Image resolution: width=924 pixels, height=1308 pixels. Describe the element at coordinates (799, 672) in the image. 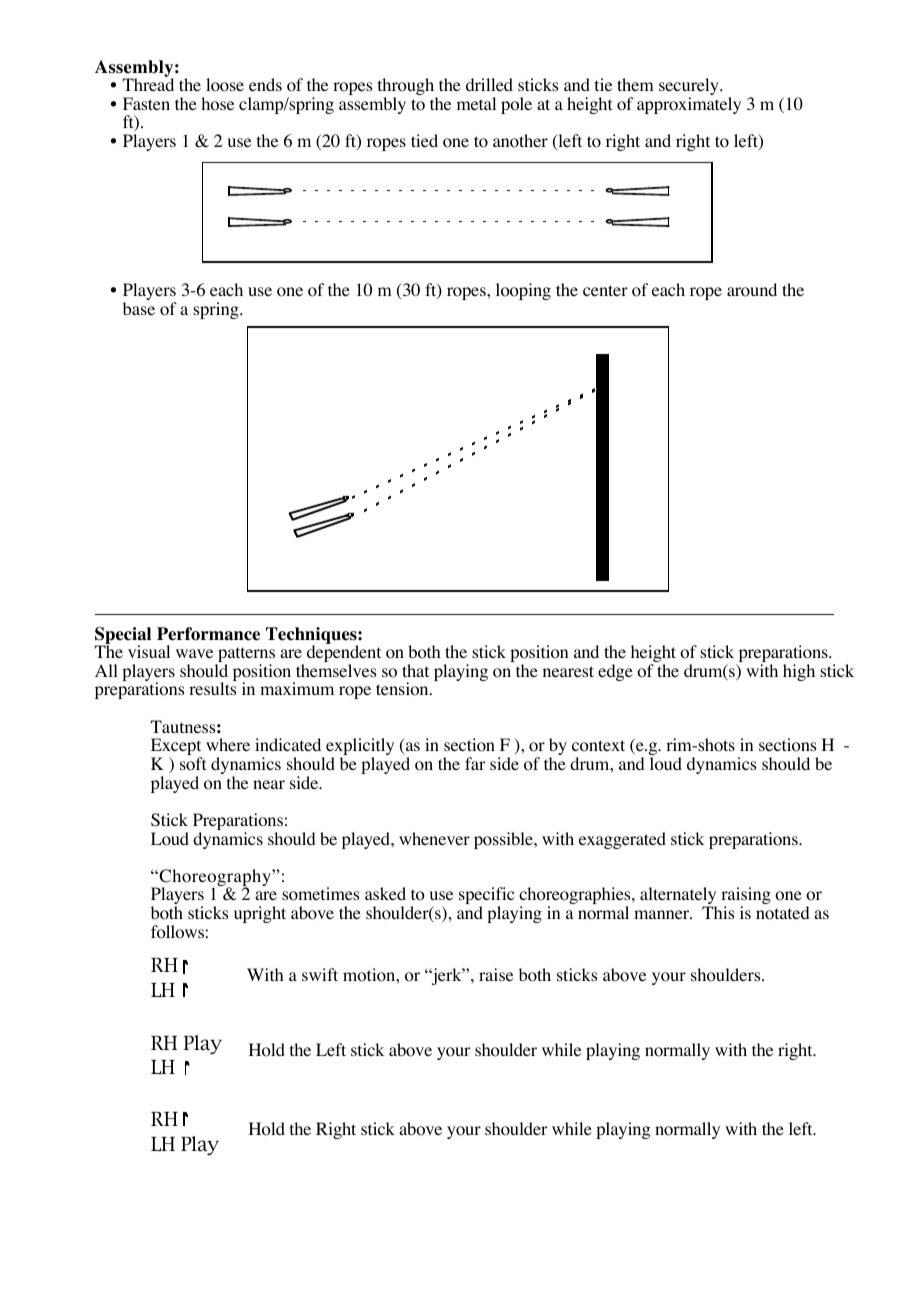

I see `high` at that location.
